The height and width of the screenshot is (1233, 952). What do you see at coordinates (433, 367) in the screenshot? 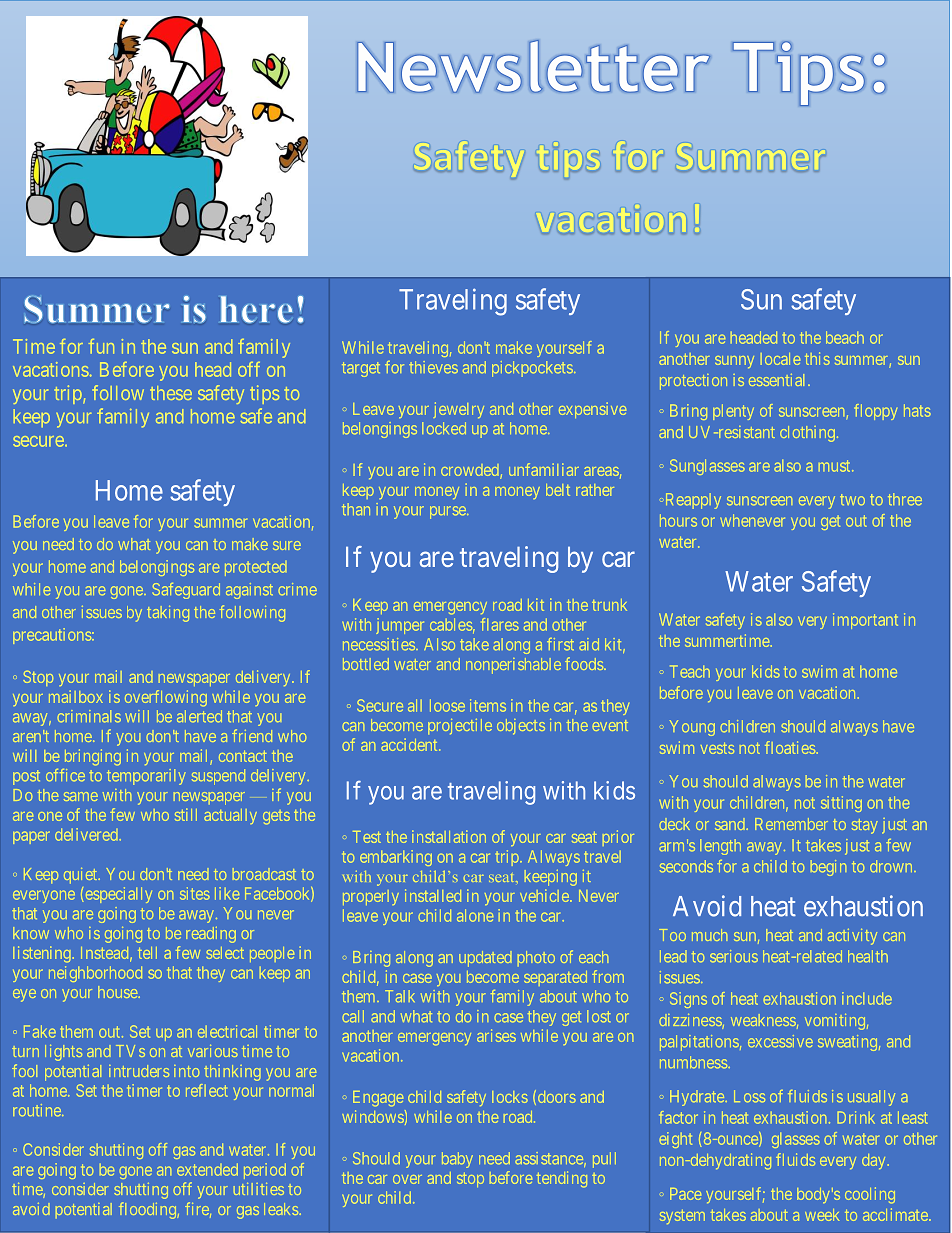
I see `thieves` at bounding box center [433, 367].
